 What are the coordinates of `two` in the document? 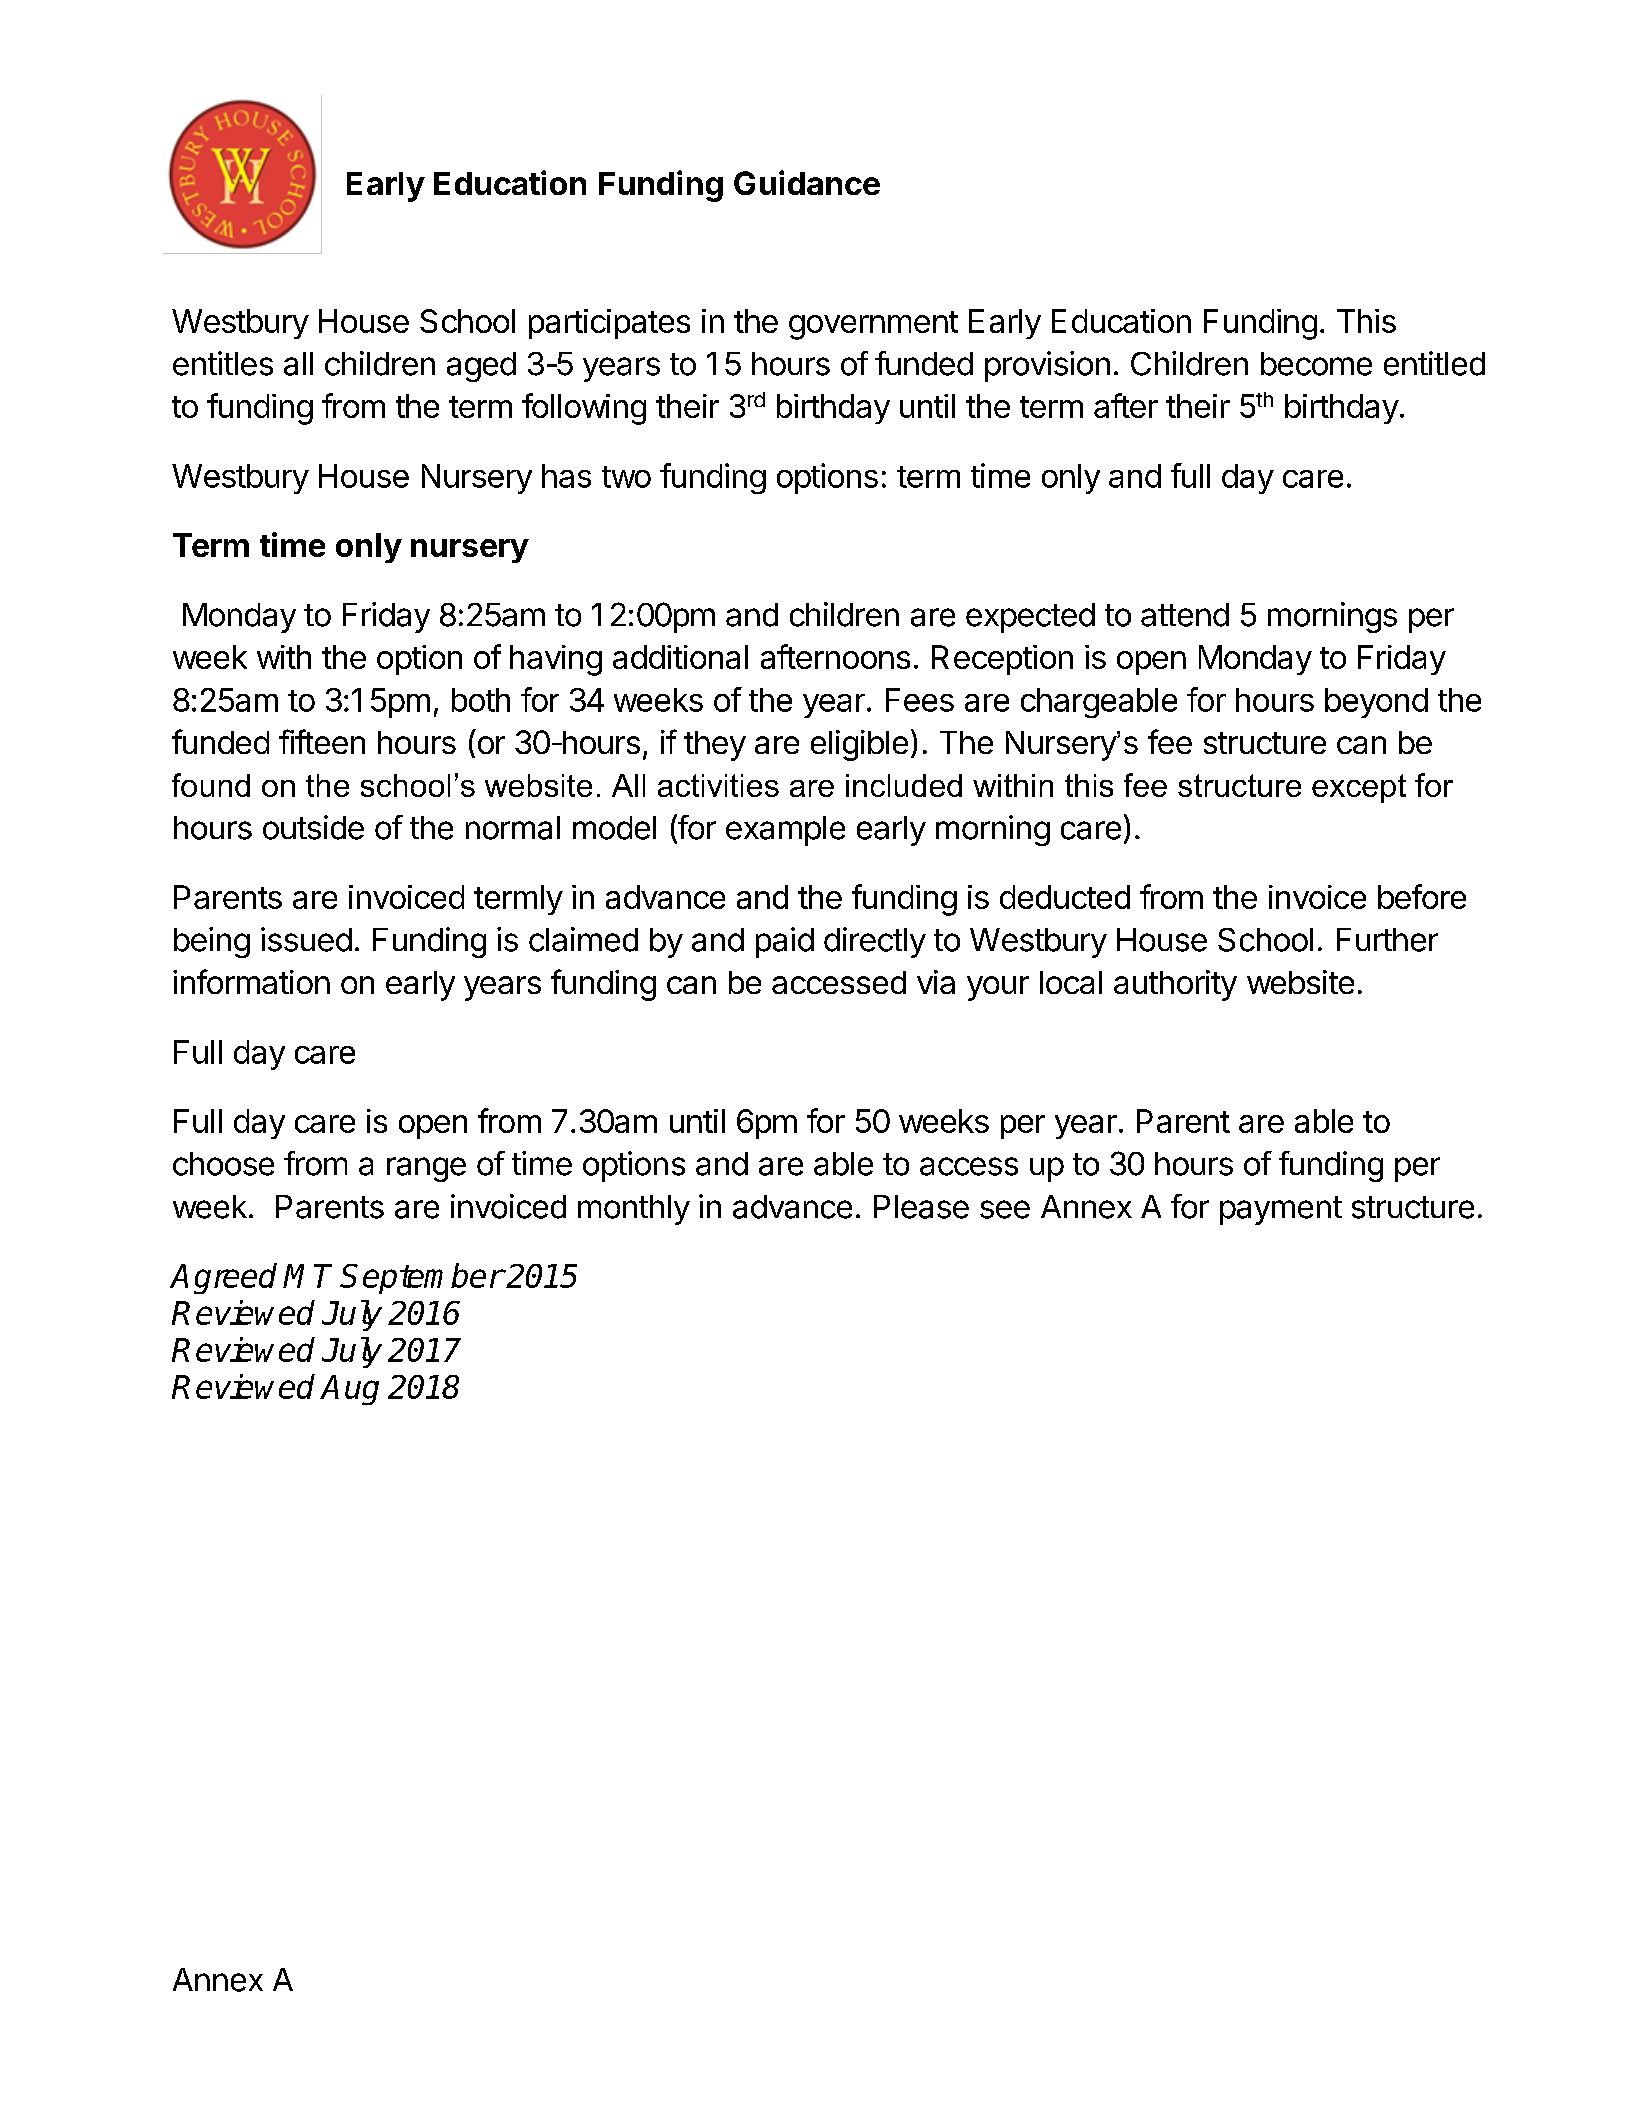 It's located at (626, 477).
